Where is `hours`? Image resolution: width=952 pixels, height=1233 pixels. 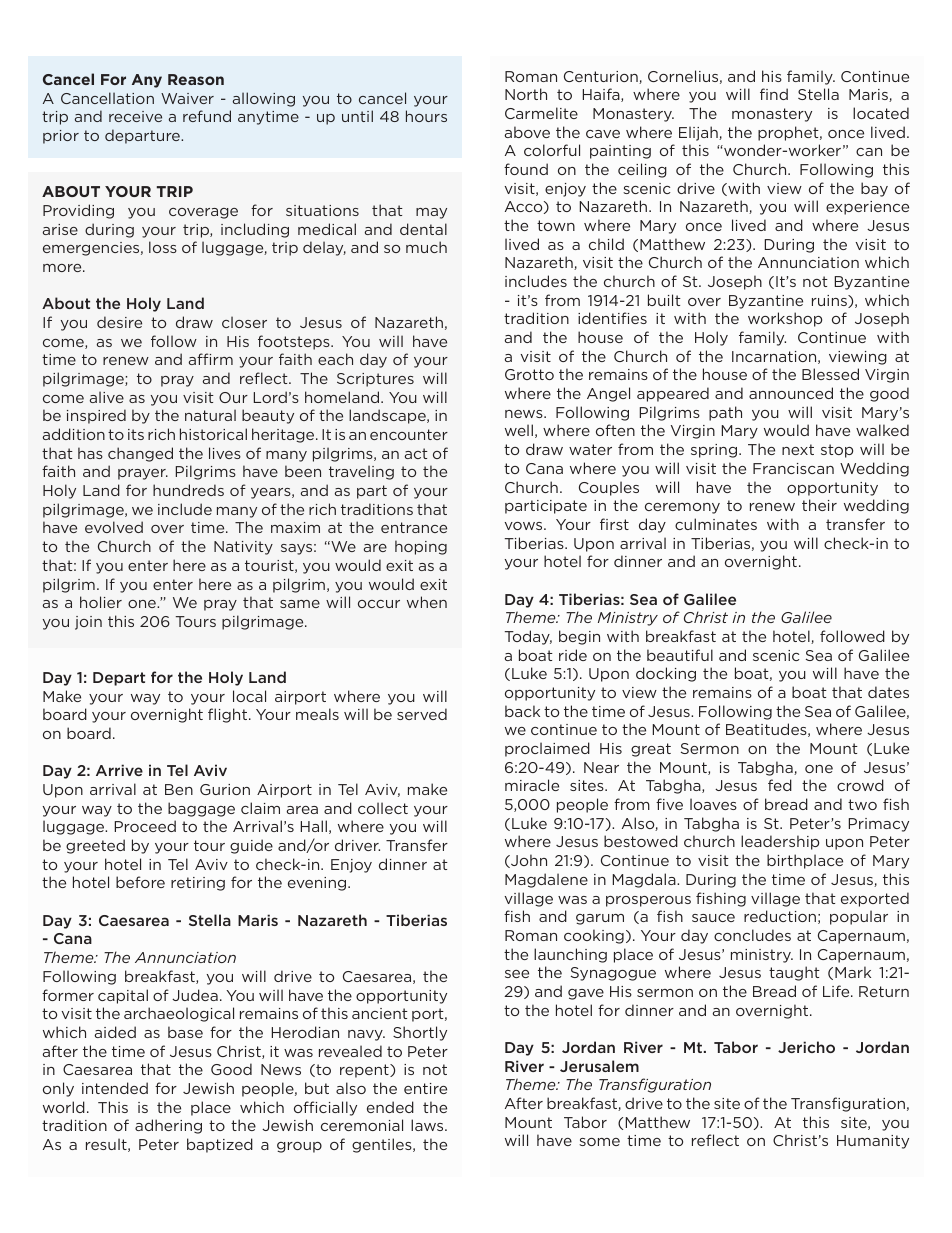 hours is located at coordinates (426, 116).
